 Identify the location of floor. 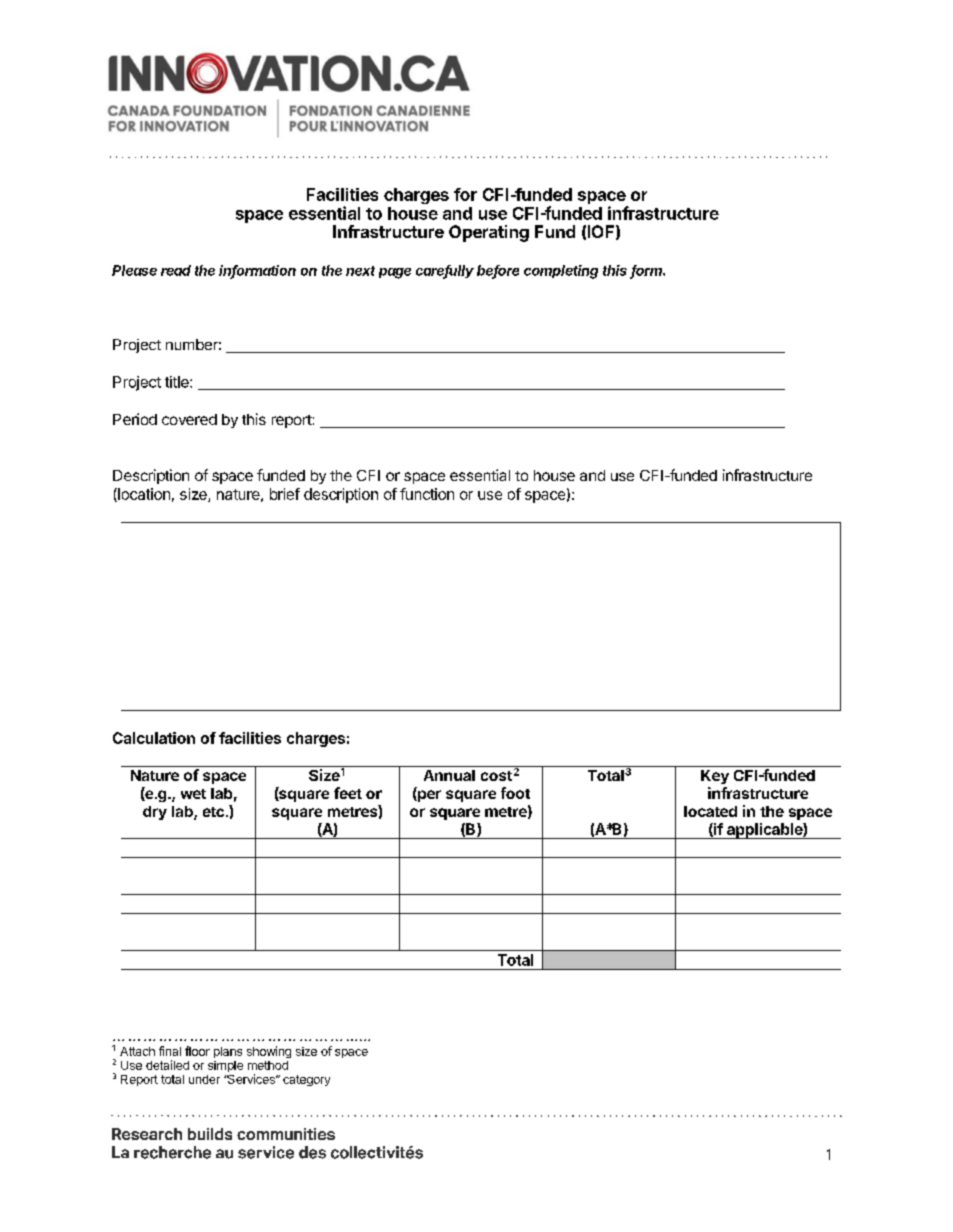
(197, 1051).
